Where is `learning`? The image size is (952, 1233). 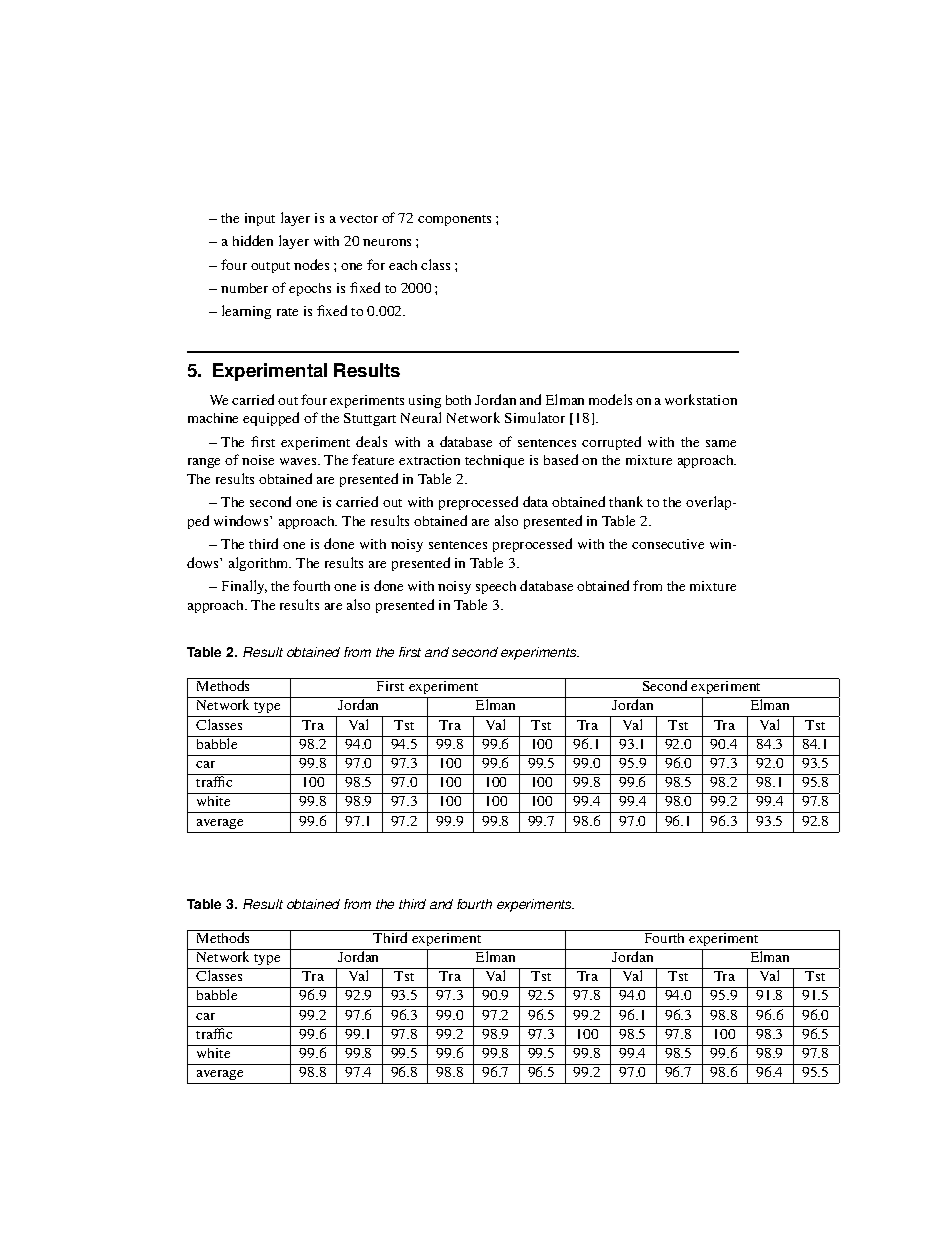
learning is located at coordinates (246, 312).
